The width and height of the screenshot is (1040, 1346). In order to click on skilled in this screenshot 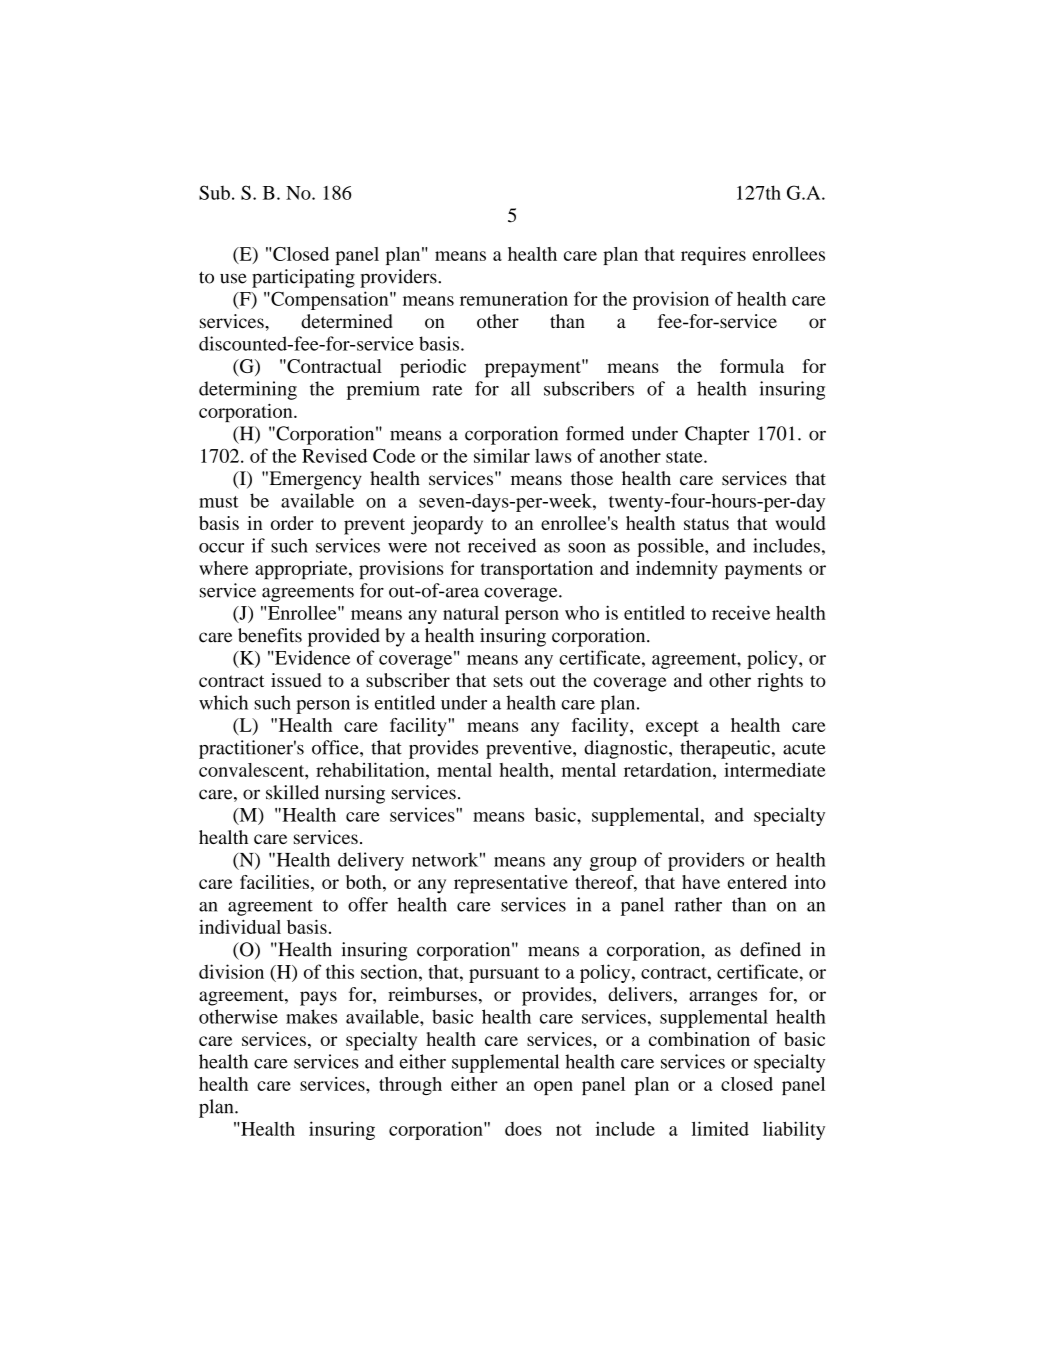, I will do `click(292, 792)`.
